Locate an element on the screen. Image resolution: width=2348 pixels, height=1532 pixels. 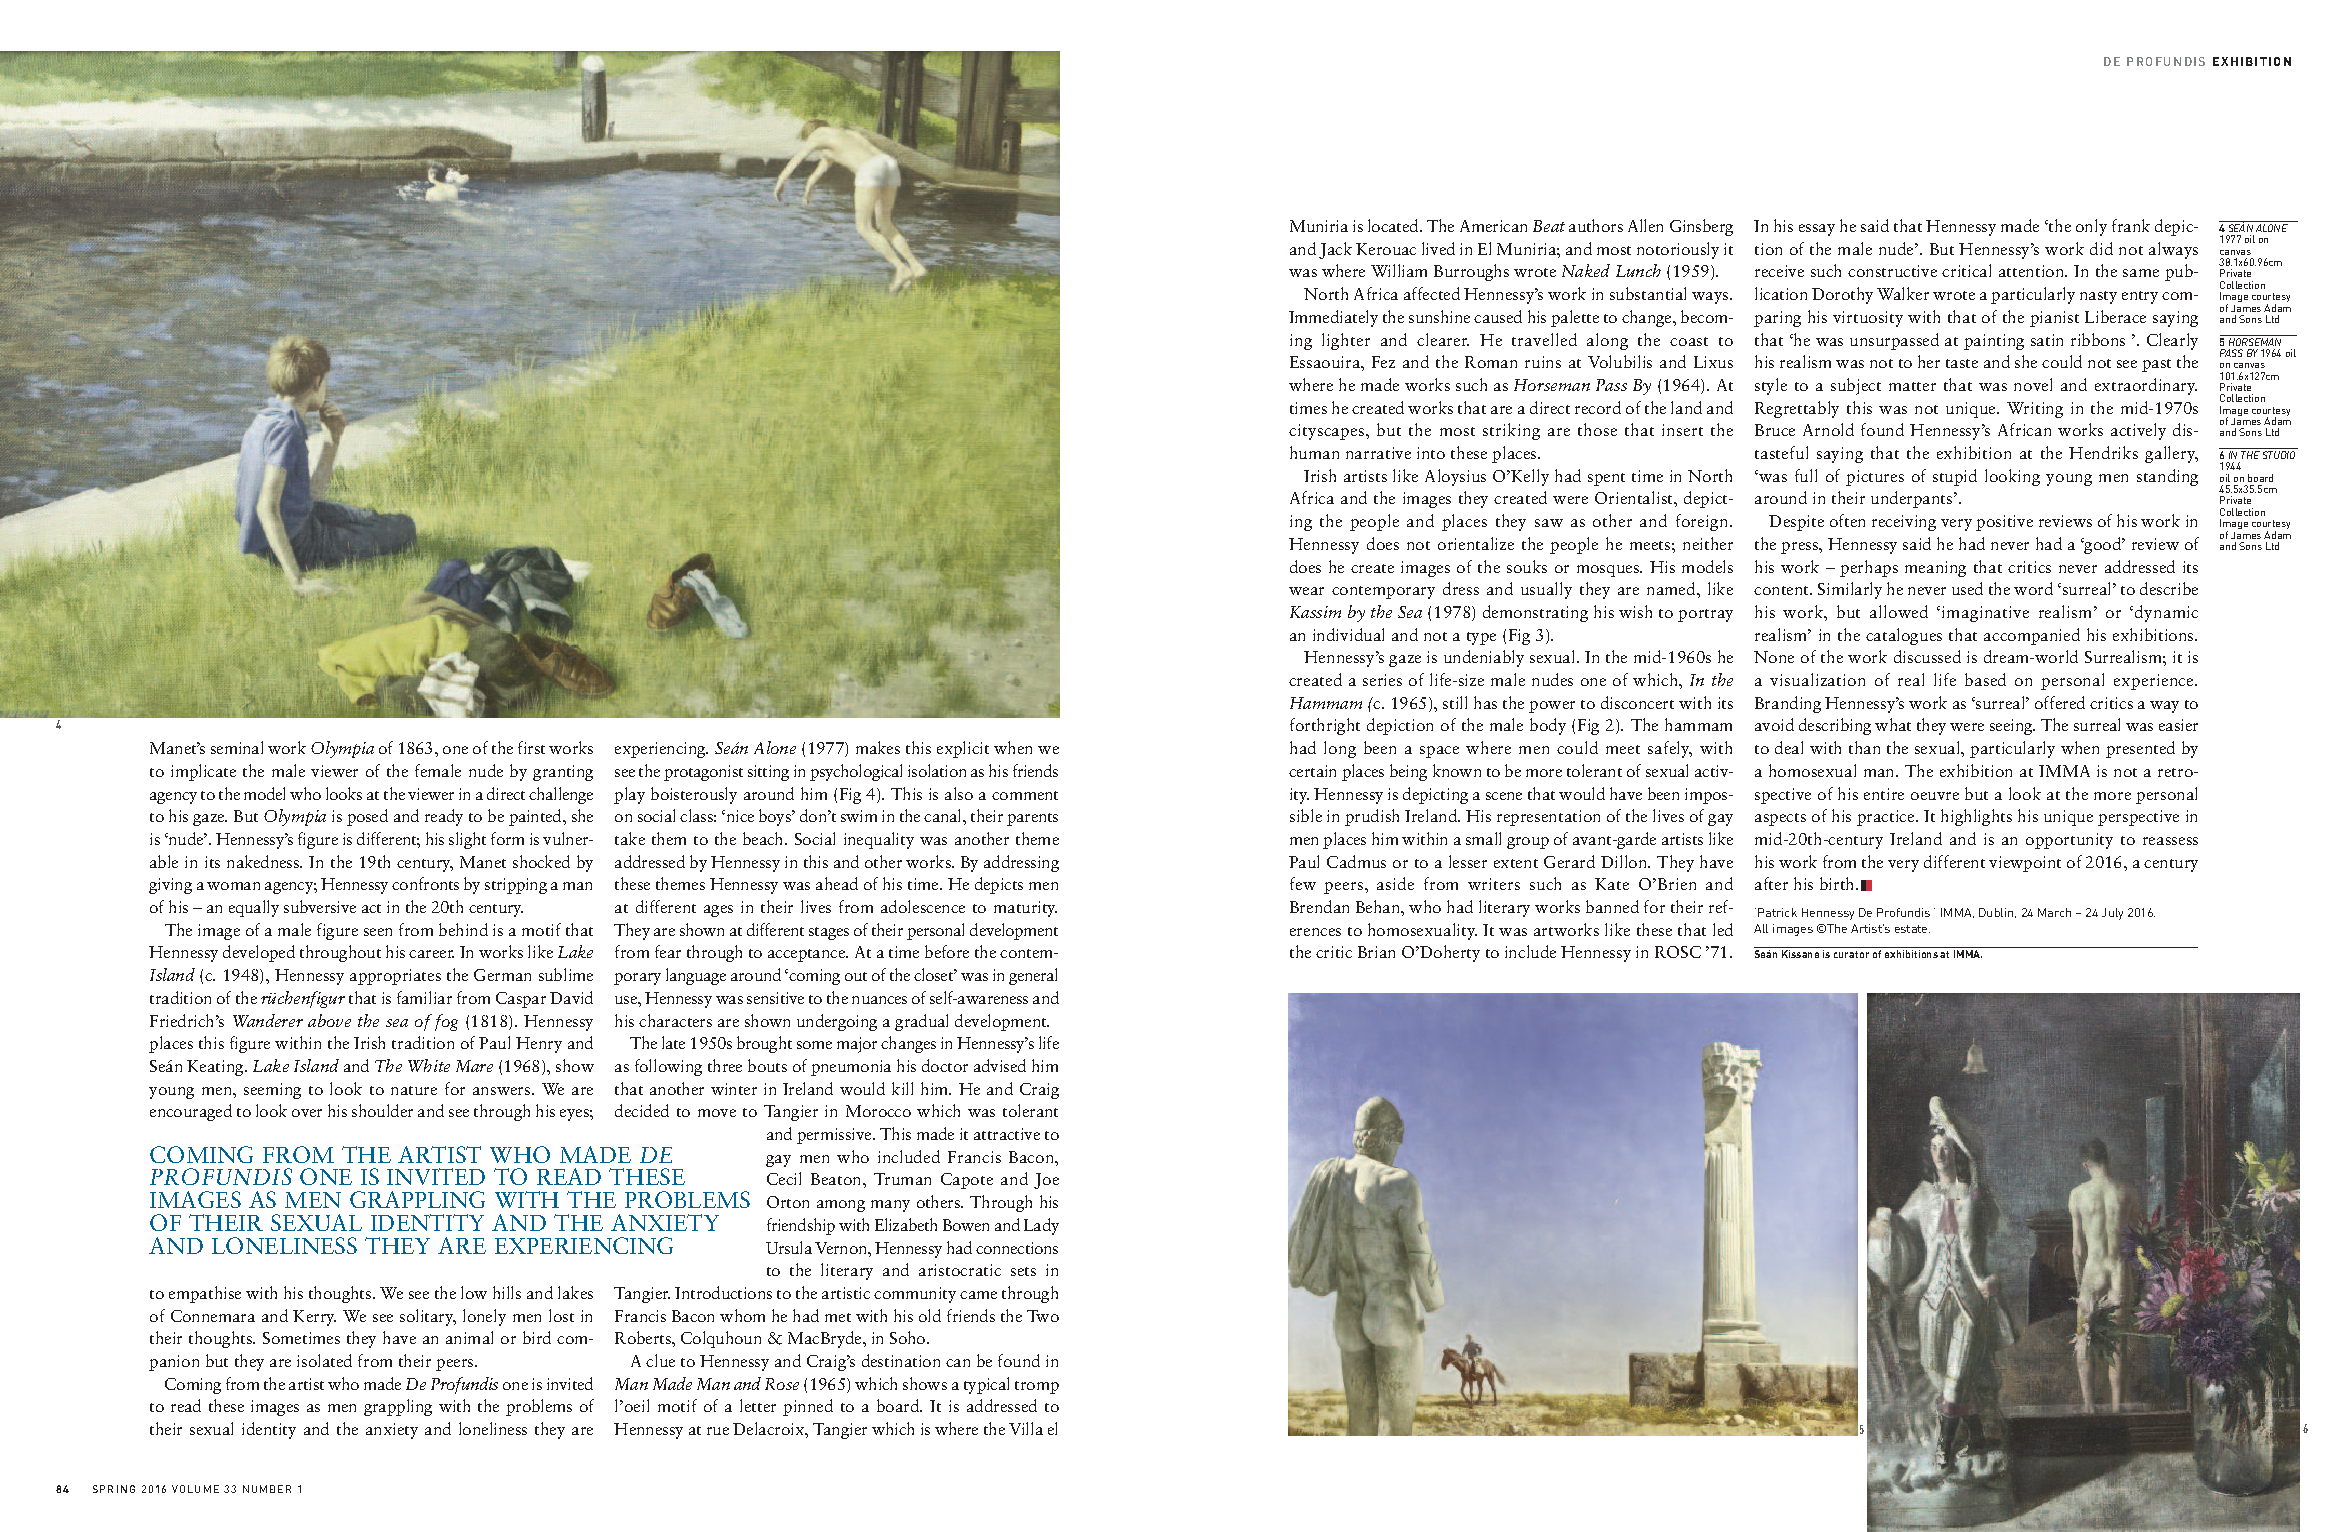
Kerouac is located at coordinates (1386, 249).
